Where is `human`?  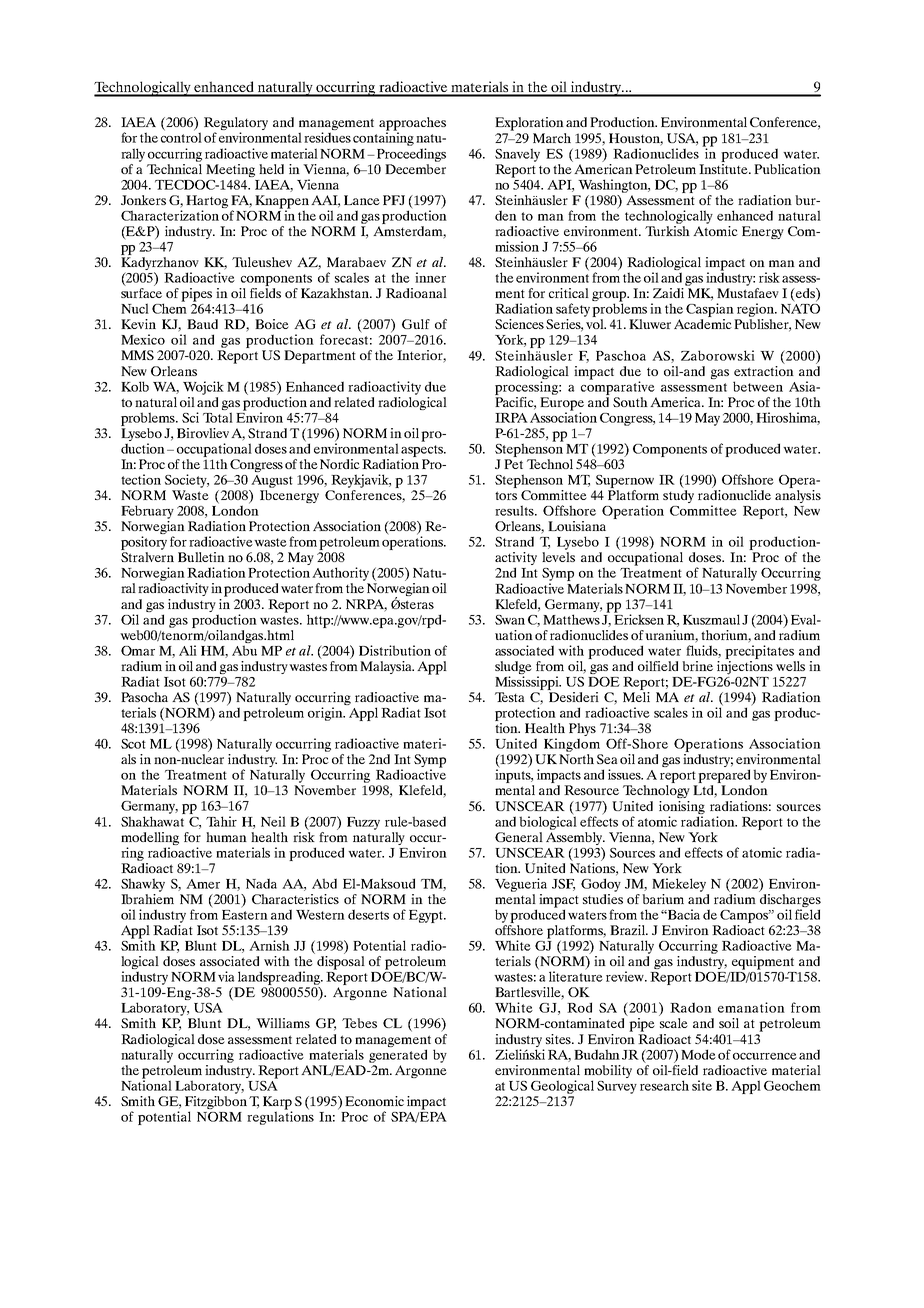
human is located at coordinates (226, 837).
